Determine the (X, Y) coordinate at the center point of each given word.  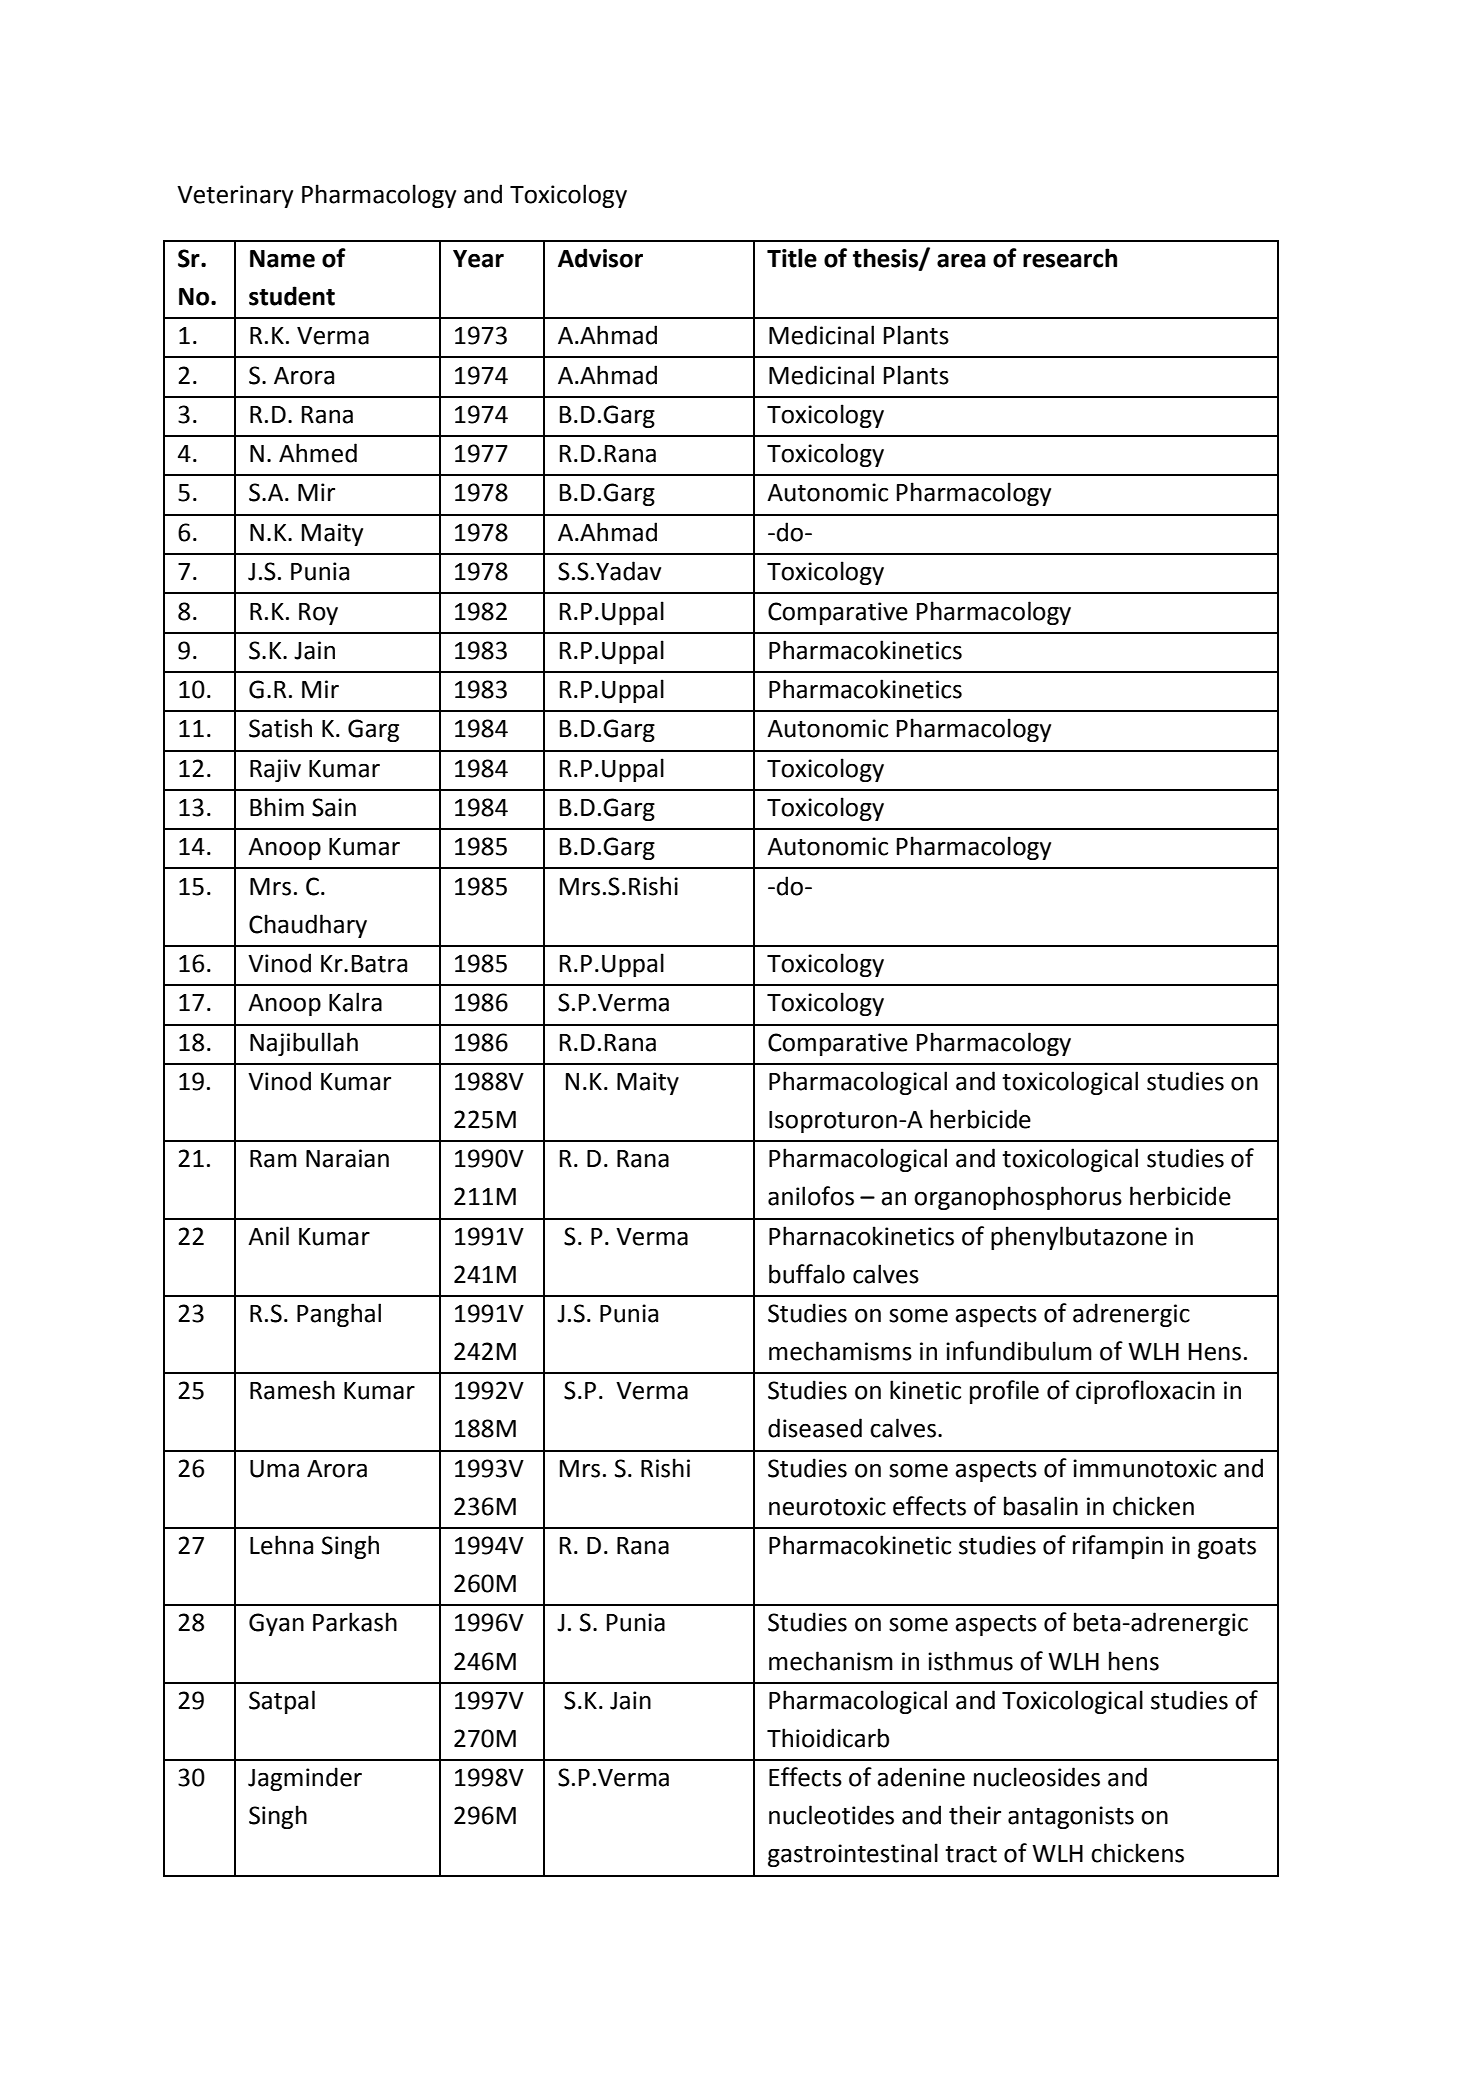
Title (792, 258)
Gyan (276, 1624)
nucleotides (831, 1815)
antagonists (1071, 1817)
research (1070, 258)
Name (282, 259)
